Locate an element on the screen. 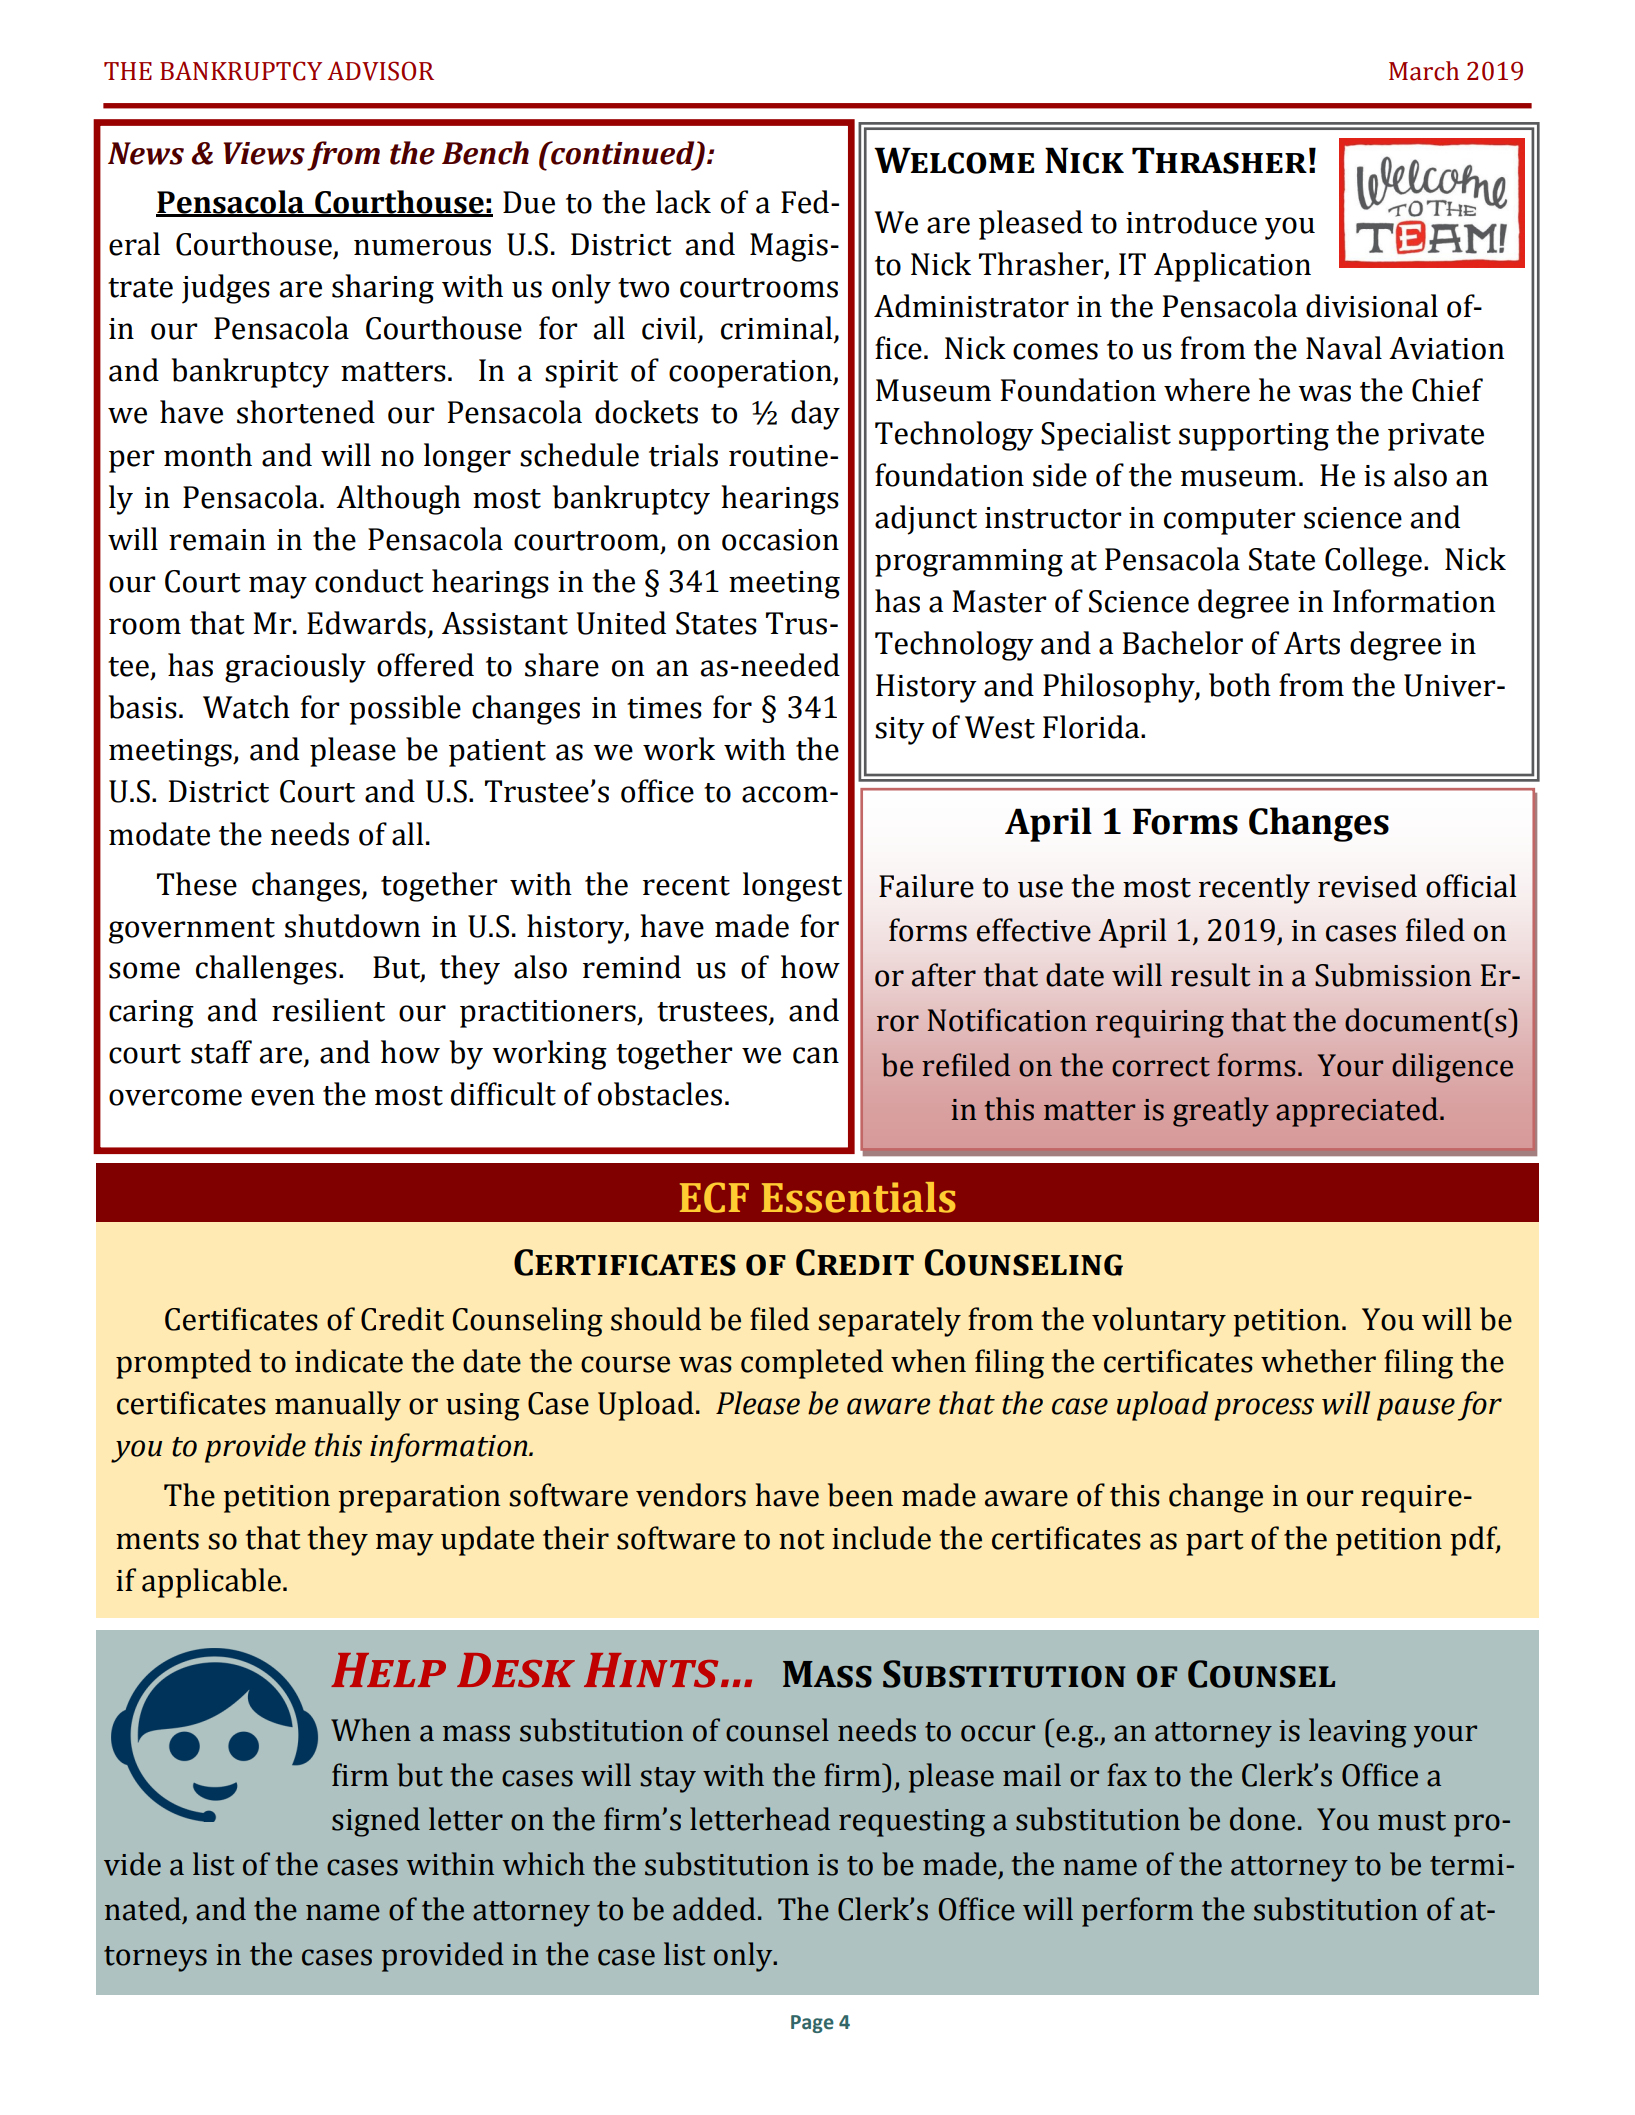 This screenshot has width=1635, height=2115. Watch is located at coordinates (246, 707).
